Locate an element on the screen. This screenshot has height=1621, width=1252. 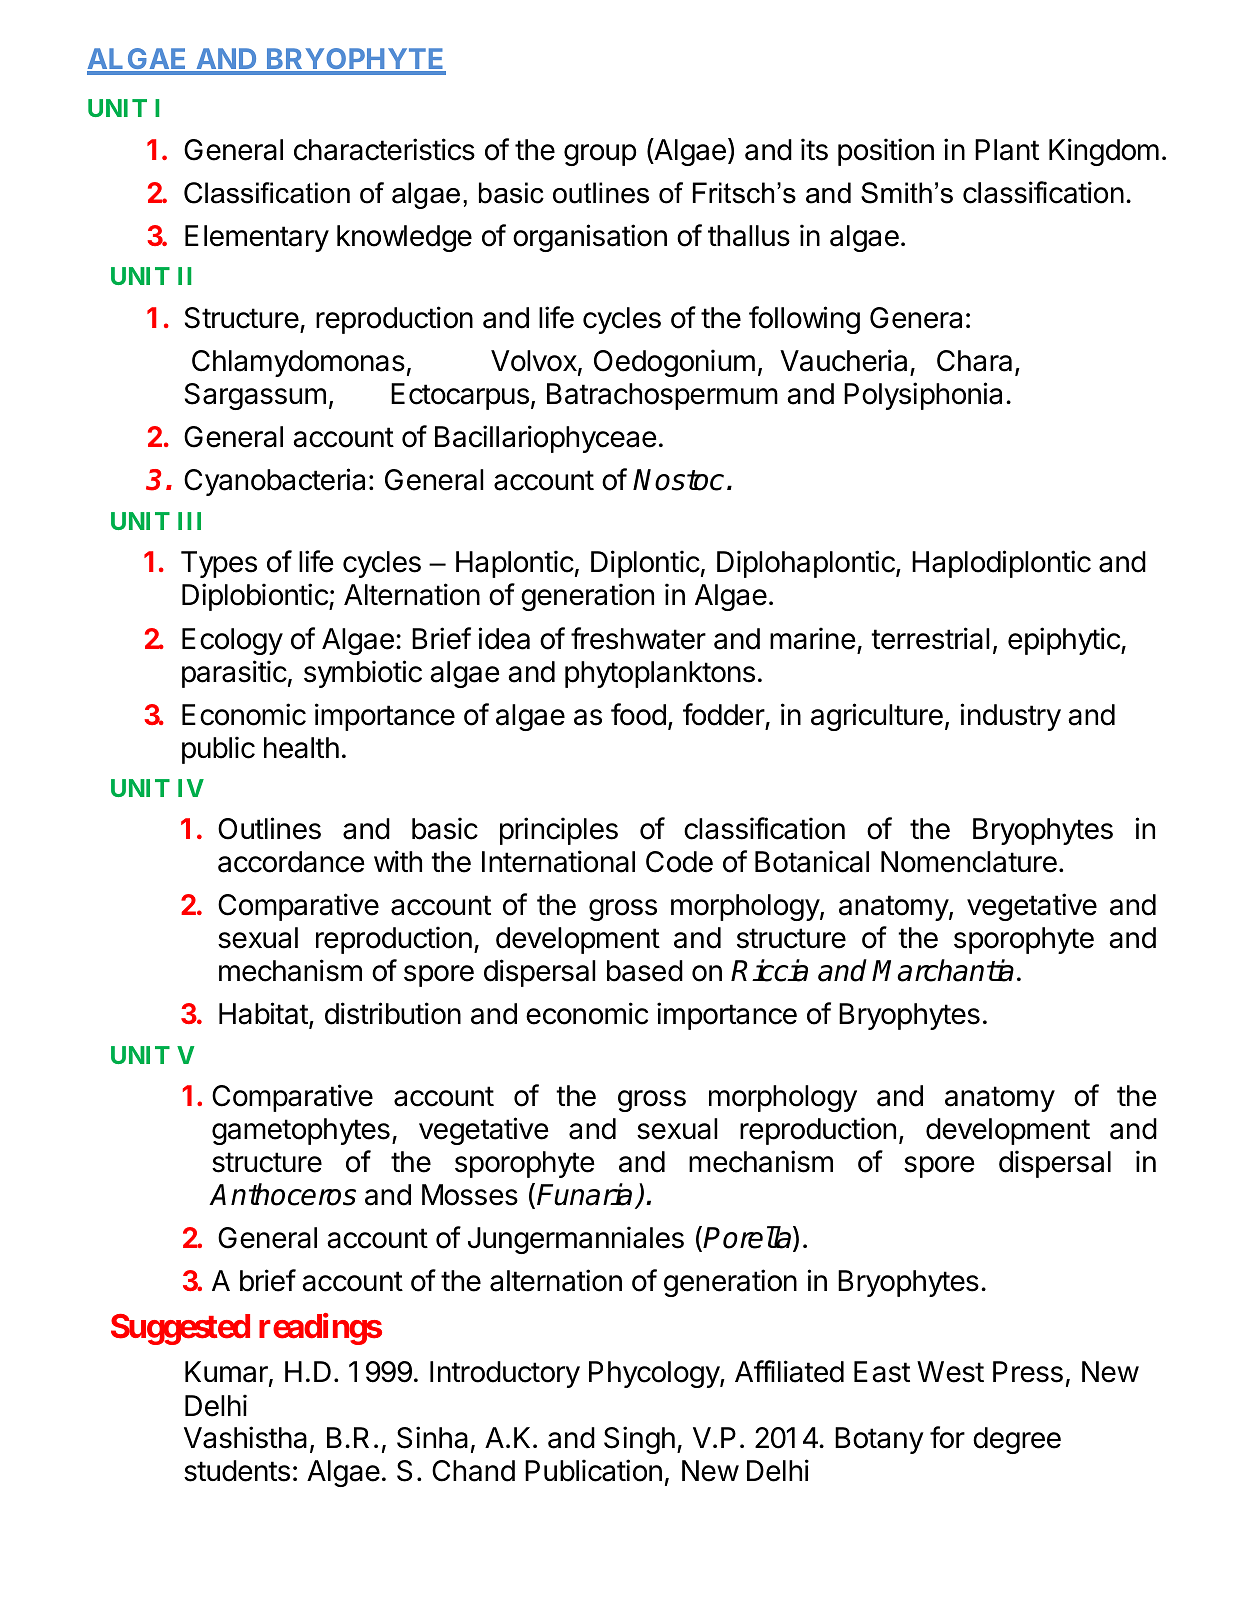
freshwater is located at coordinates (638, 638).
